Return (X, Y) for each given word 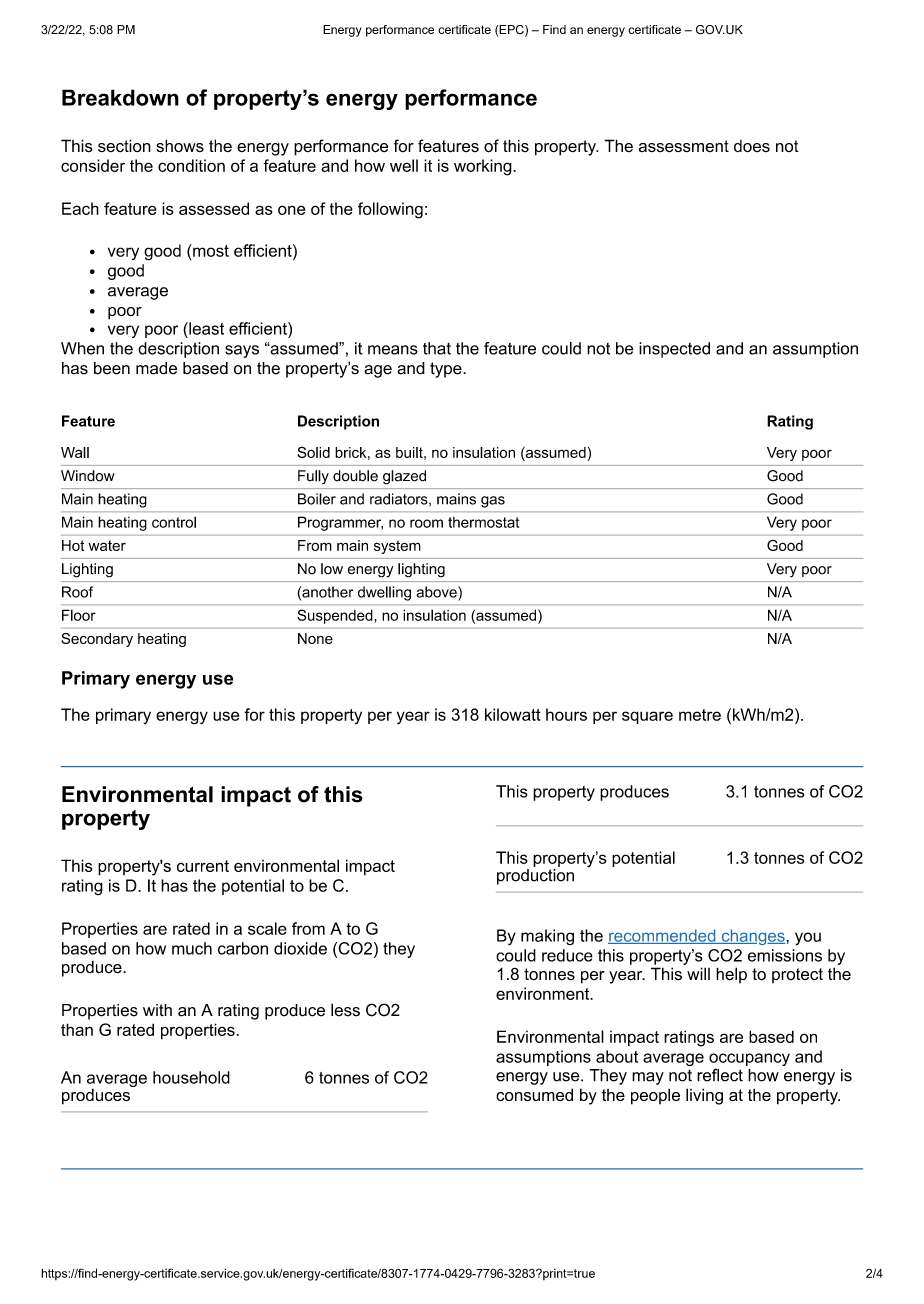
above (437, 592)
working (484, 167)
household (191, 1077)
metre (700, 715)
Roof (77, 592)
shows (180, 146)
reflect (720, 1075)
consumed (534, 1094)
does (752, 146)
